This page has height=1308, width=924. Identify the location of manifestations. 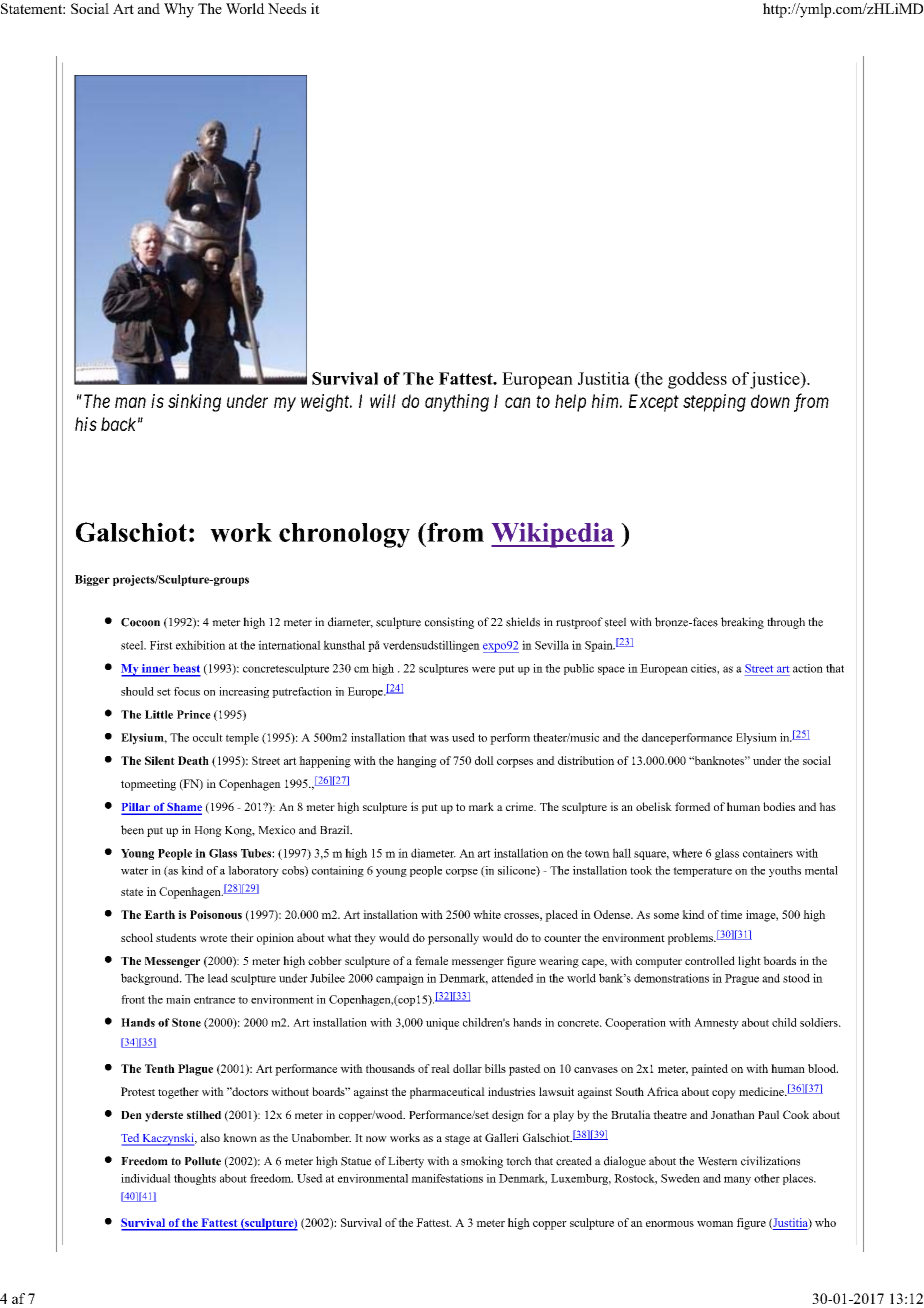
(447, 1178).
